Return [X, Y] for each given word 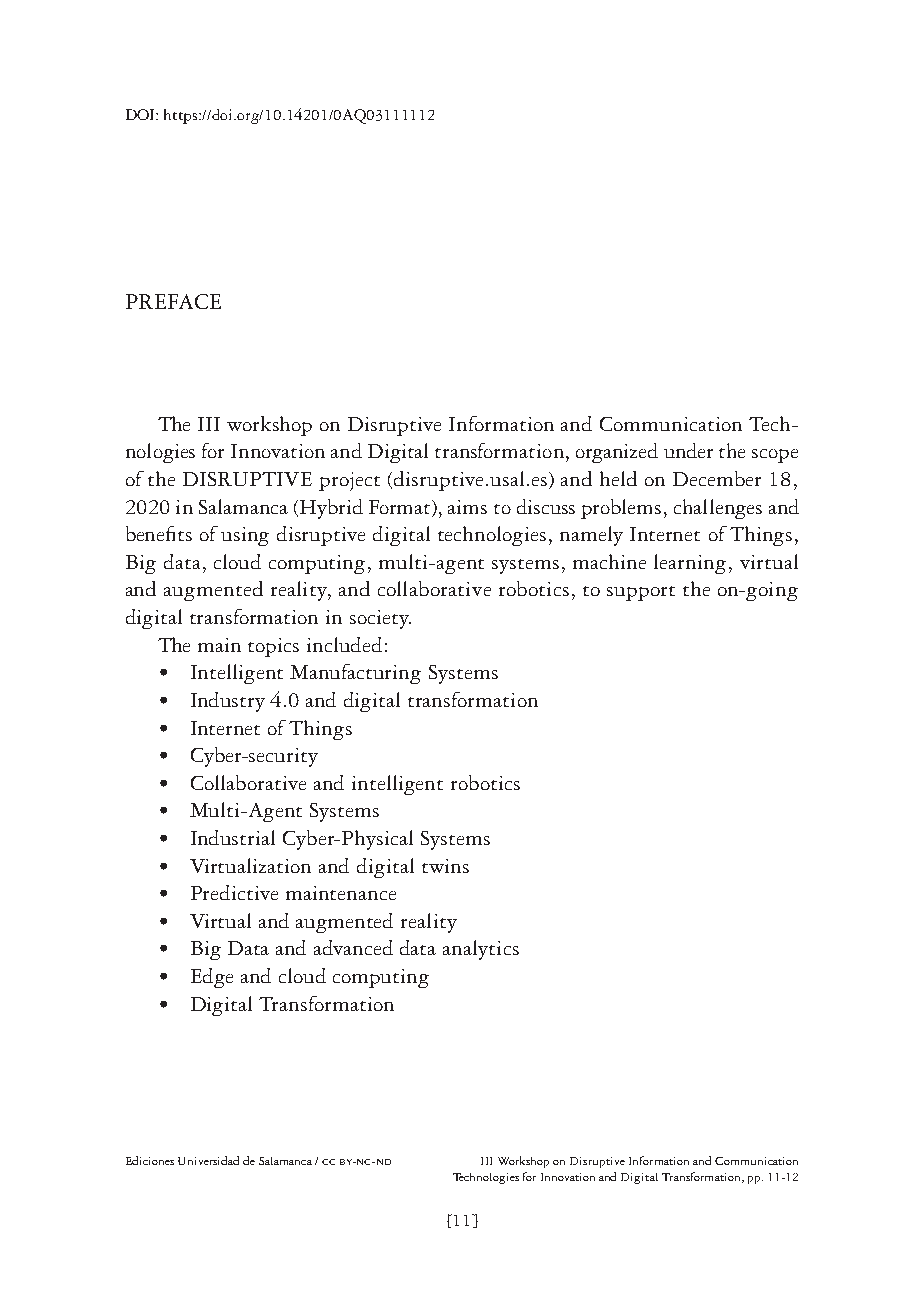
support [641, 593]
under [688, 450]
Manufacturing [355, 674]
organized [617, 453]
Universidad [208, 1160]
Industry [228, 702]
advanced [353, 947]
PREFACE [173, 301]
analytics [481, 950]
